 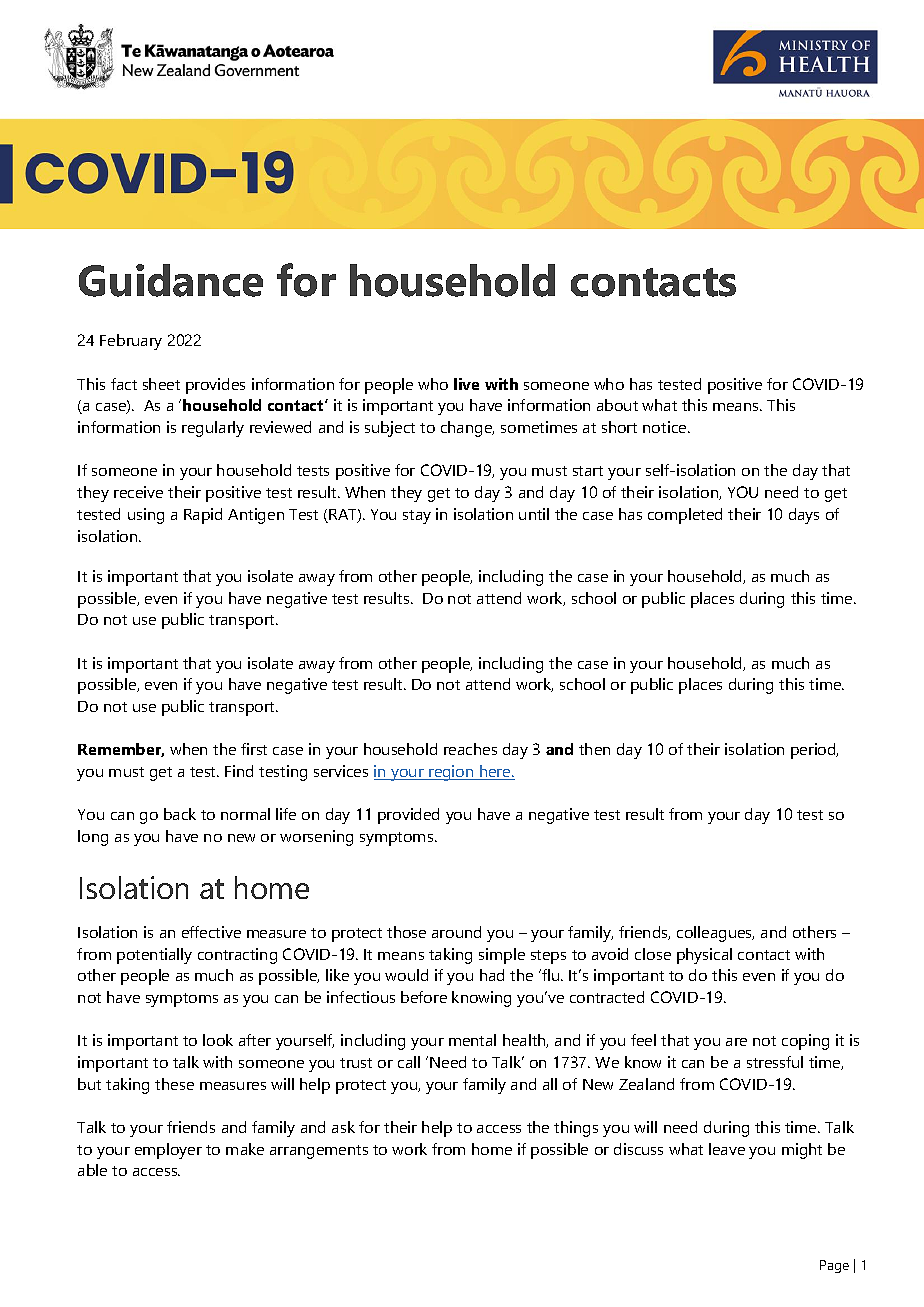 What do you see at coordinates (168, 1151) in the page?
I see `employer` at bounding box center [168, 1151].
